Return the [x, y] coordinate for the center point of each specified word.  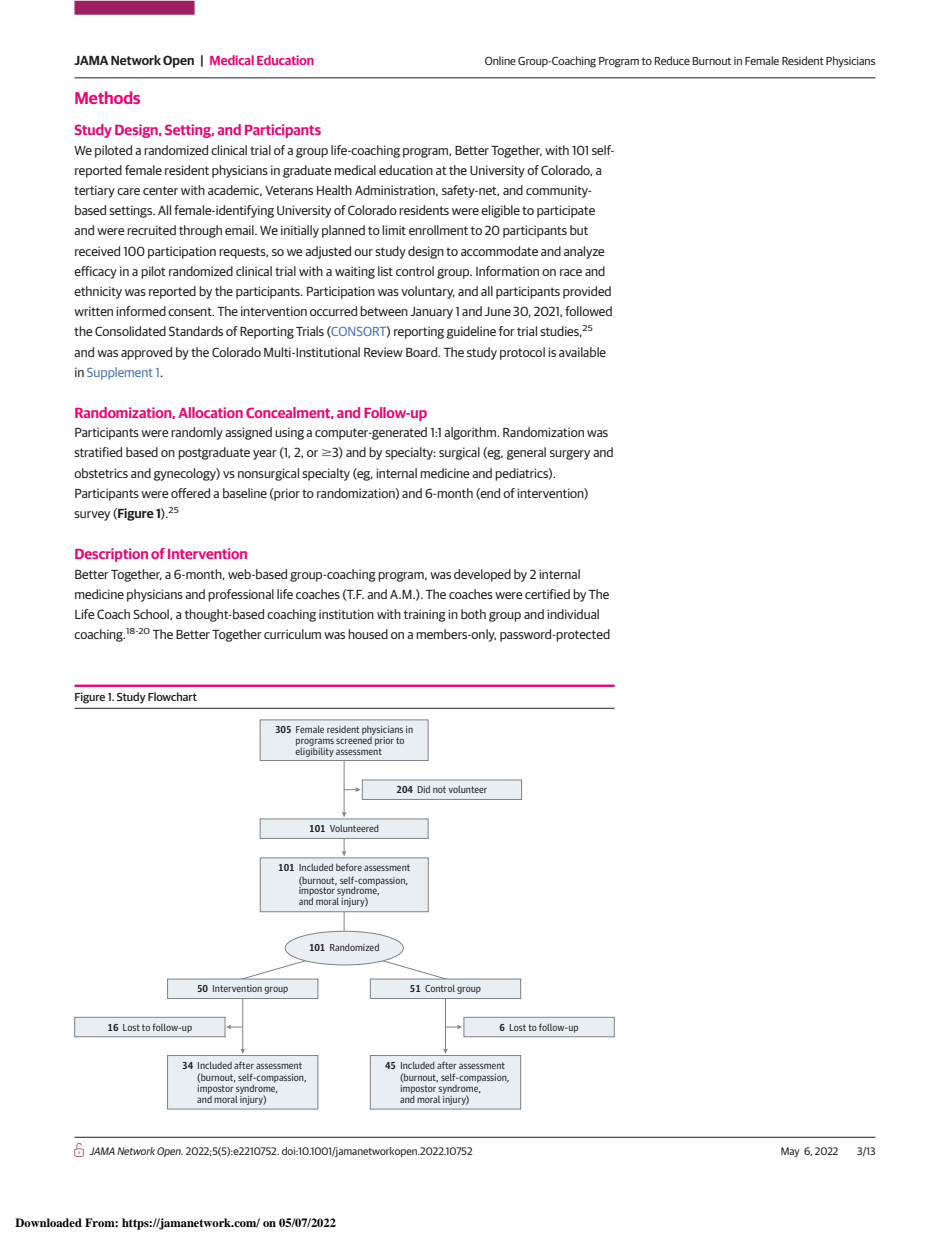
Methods [107, 97]
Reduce [672, 60]
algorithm [471, 433]
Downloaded [48, 1222]
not [439, 789]
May [790, 1152]
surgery [570, 455]
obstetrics [101, 473]
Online [500, 60]
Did [423, 789]
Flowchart [172, 696]
